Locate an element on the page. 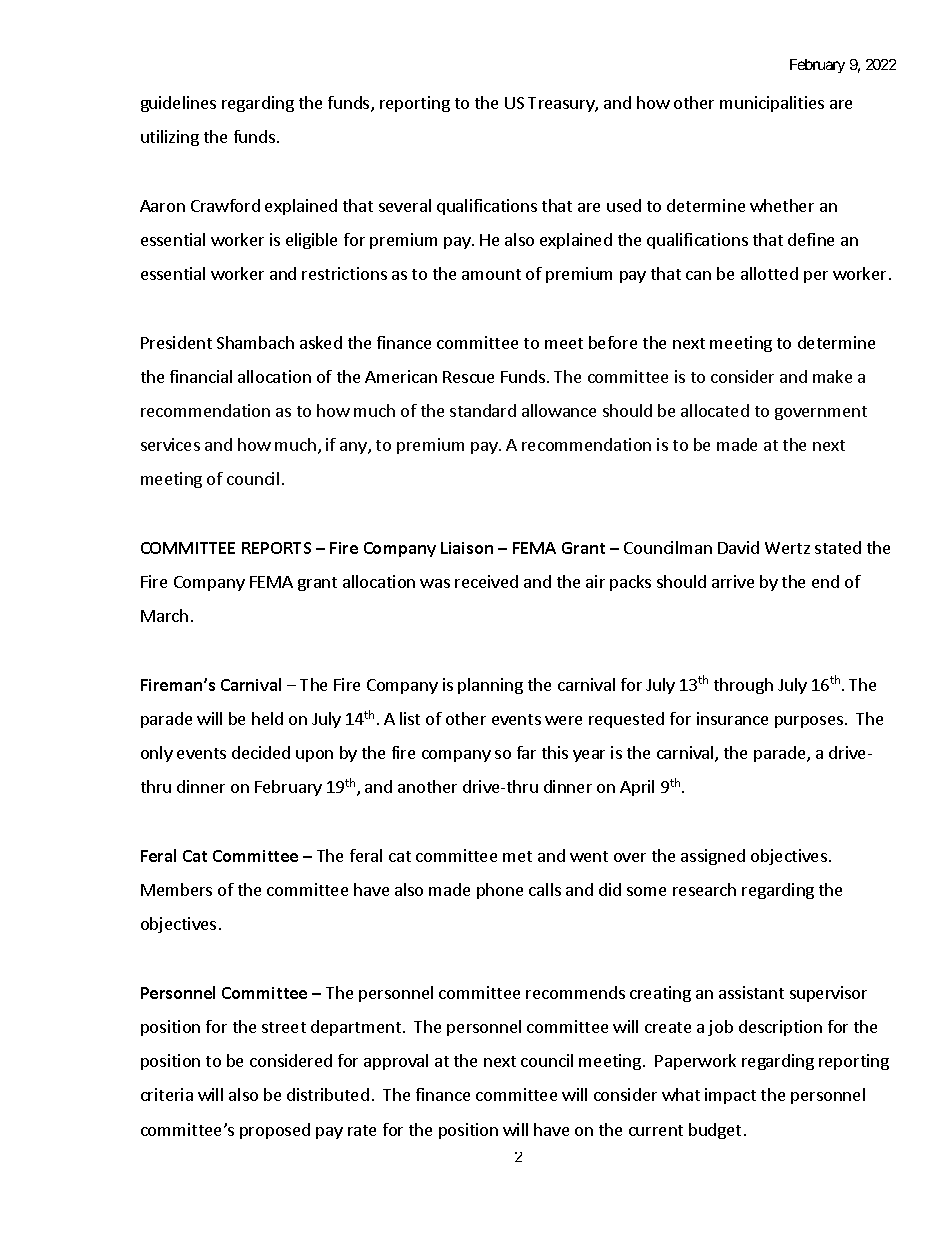  services is located at coordinates (170, 444).
